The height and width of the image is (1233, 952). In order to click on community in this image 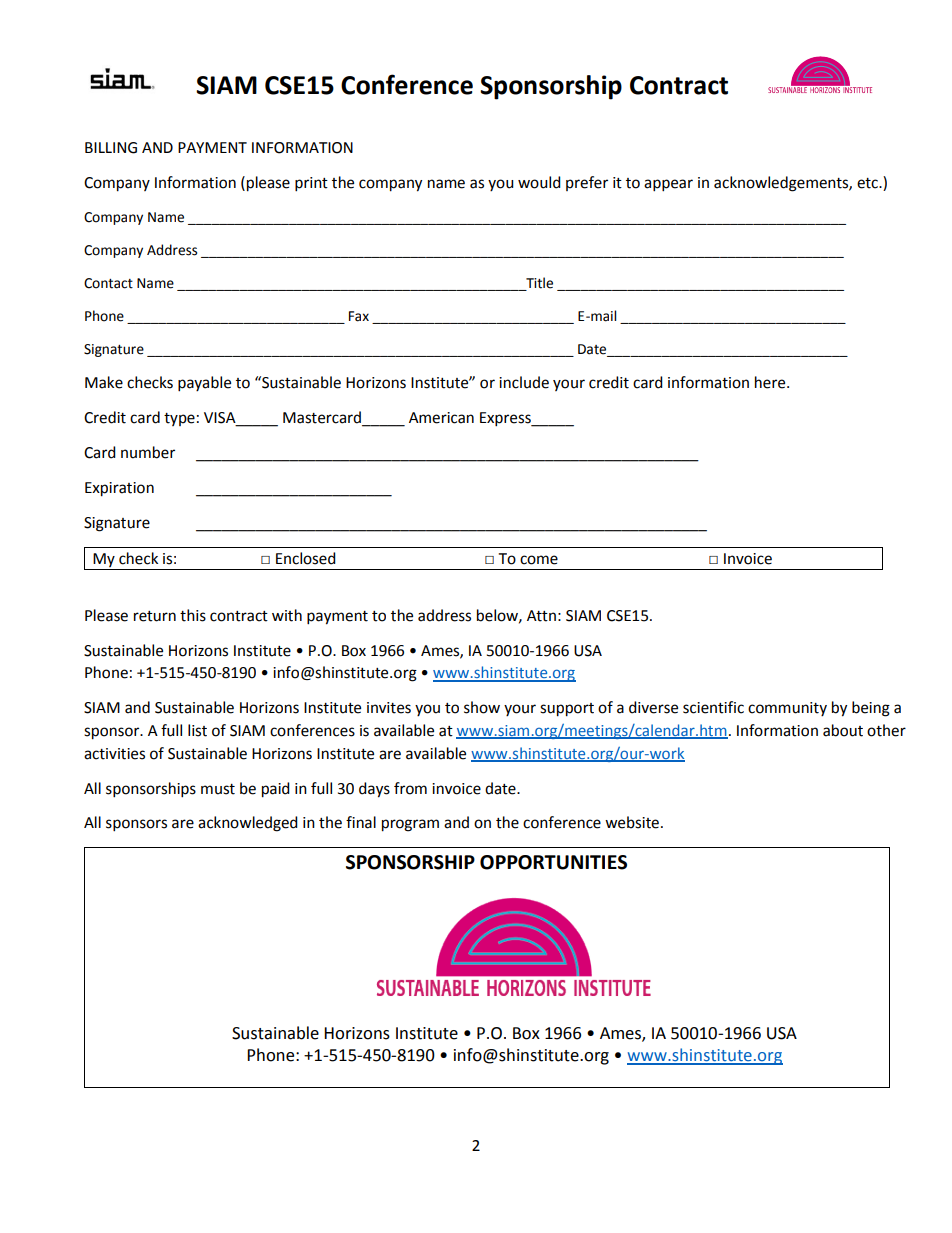, I will do `click(787, 709)`.
